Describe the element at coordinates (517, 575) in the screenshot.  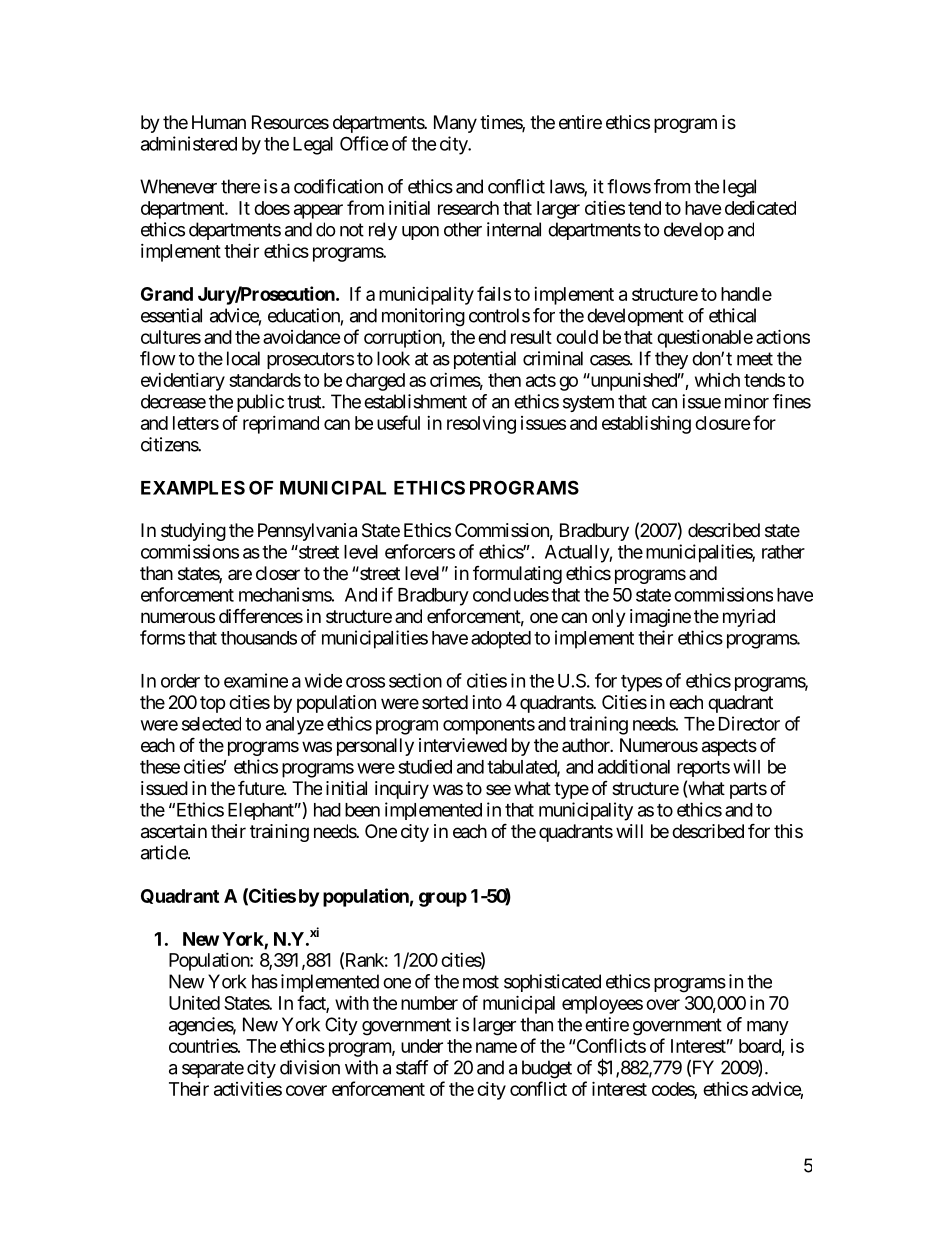
I see `formulating` at that location.
